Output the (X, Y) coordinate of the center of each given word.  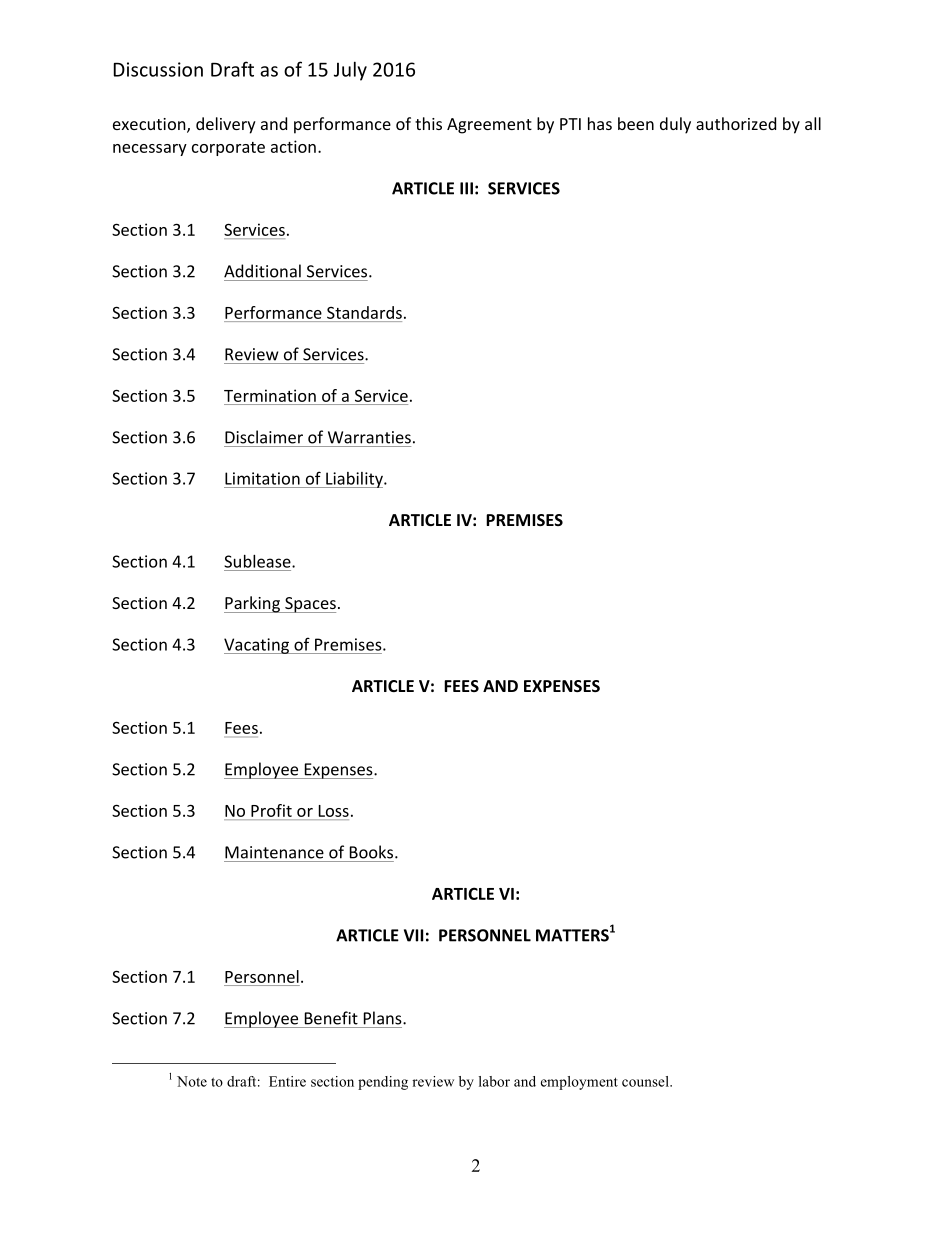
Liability (354, 480)
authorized (736, 123)
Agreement (489, 126)
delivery (226, 125)
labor (494, 1081)
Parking (253, 604)
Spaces (309, 605)
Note (192, 1081)
